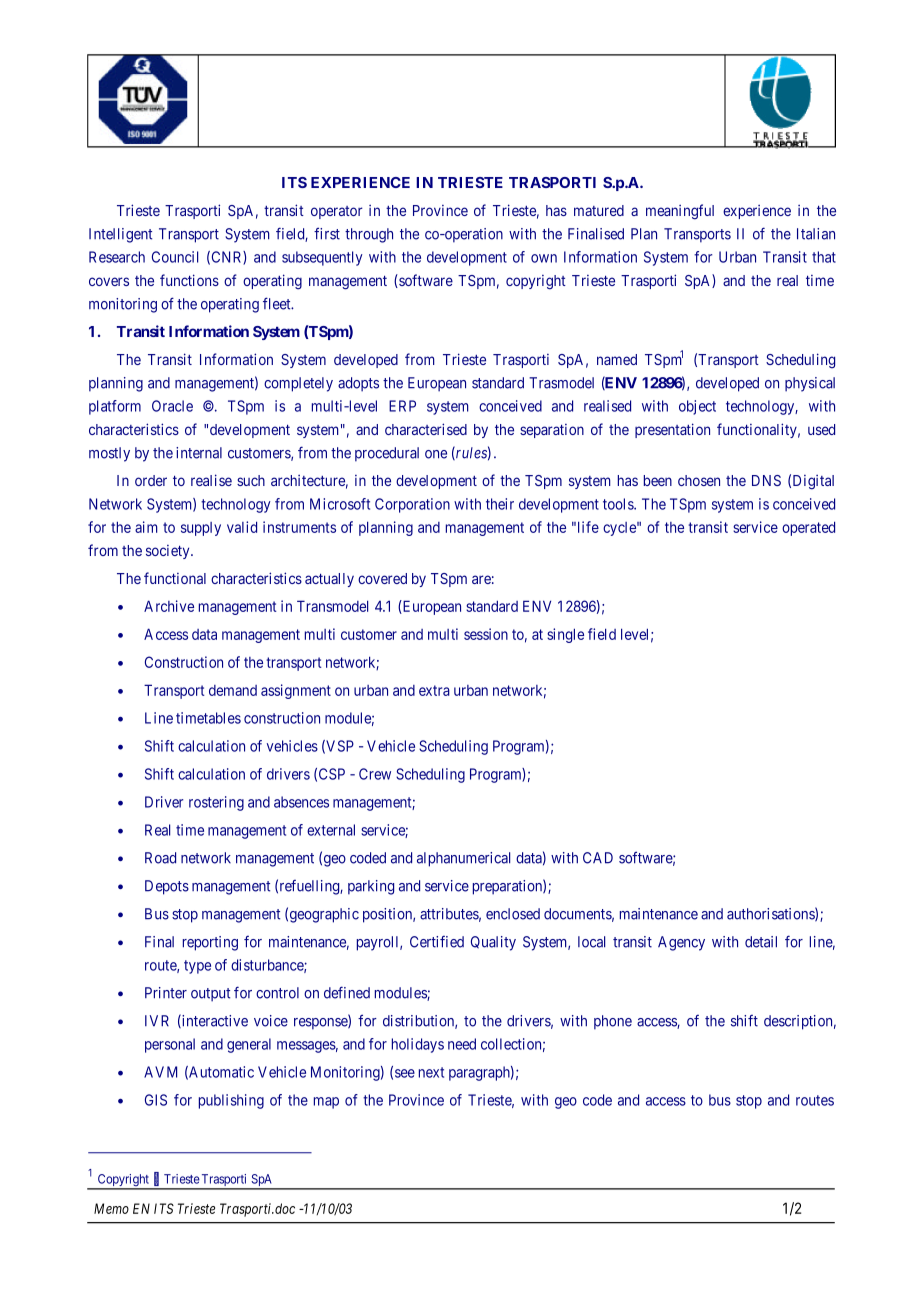 This screenshot has height=1307, width=924. Describe the element at coordinates (808, 528) in the screenshot. I see `operated` at that location.
